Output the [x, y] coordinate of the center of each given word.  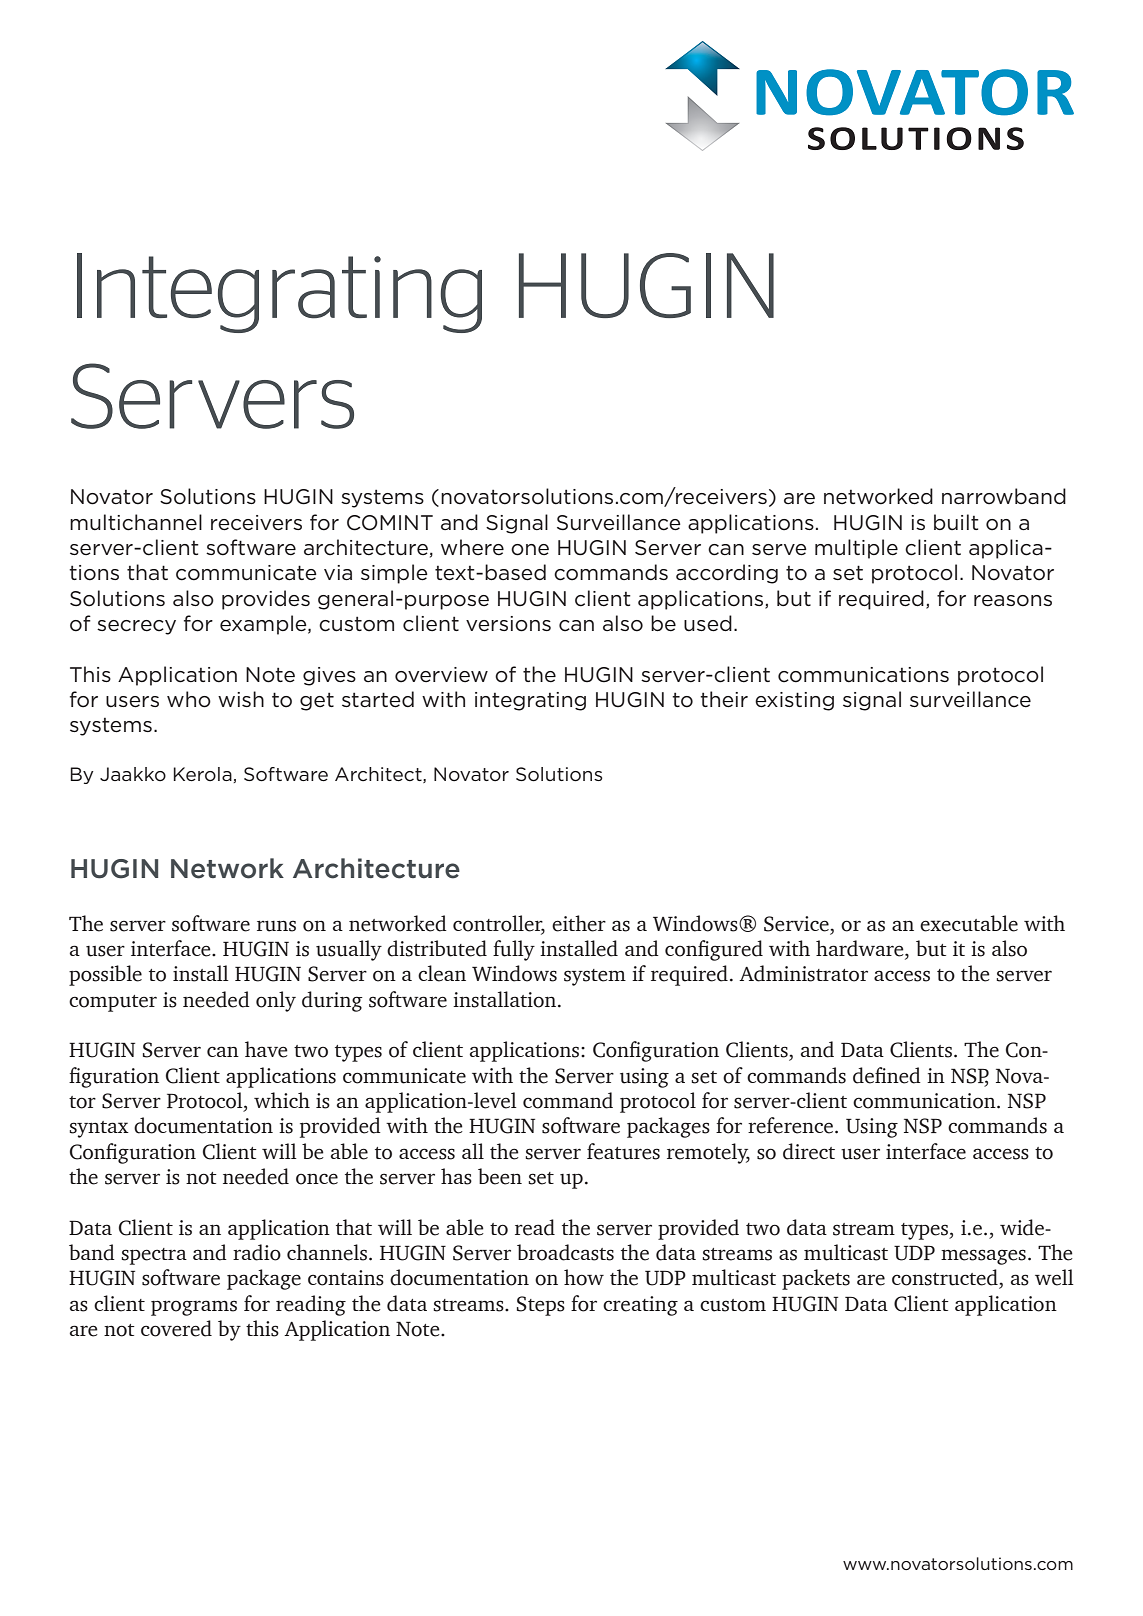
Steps [541, 1306]
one [530, 550]
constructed [946, 1278]
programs [194, 1308]
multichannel [136, 522]
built [956, 522]
